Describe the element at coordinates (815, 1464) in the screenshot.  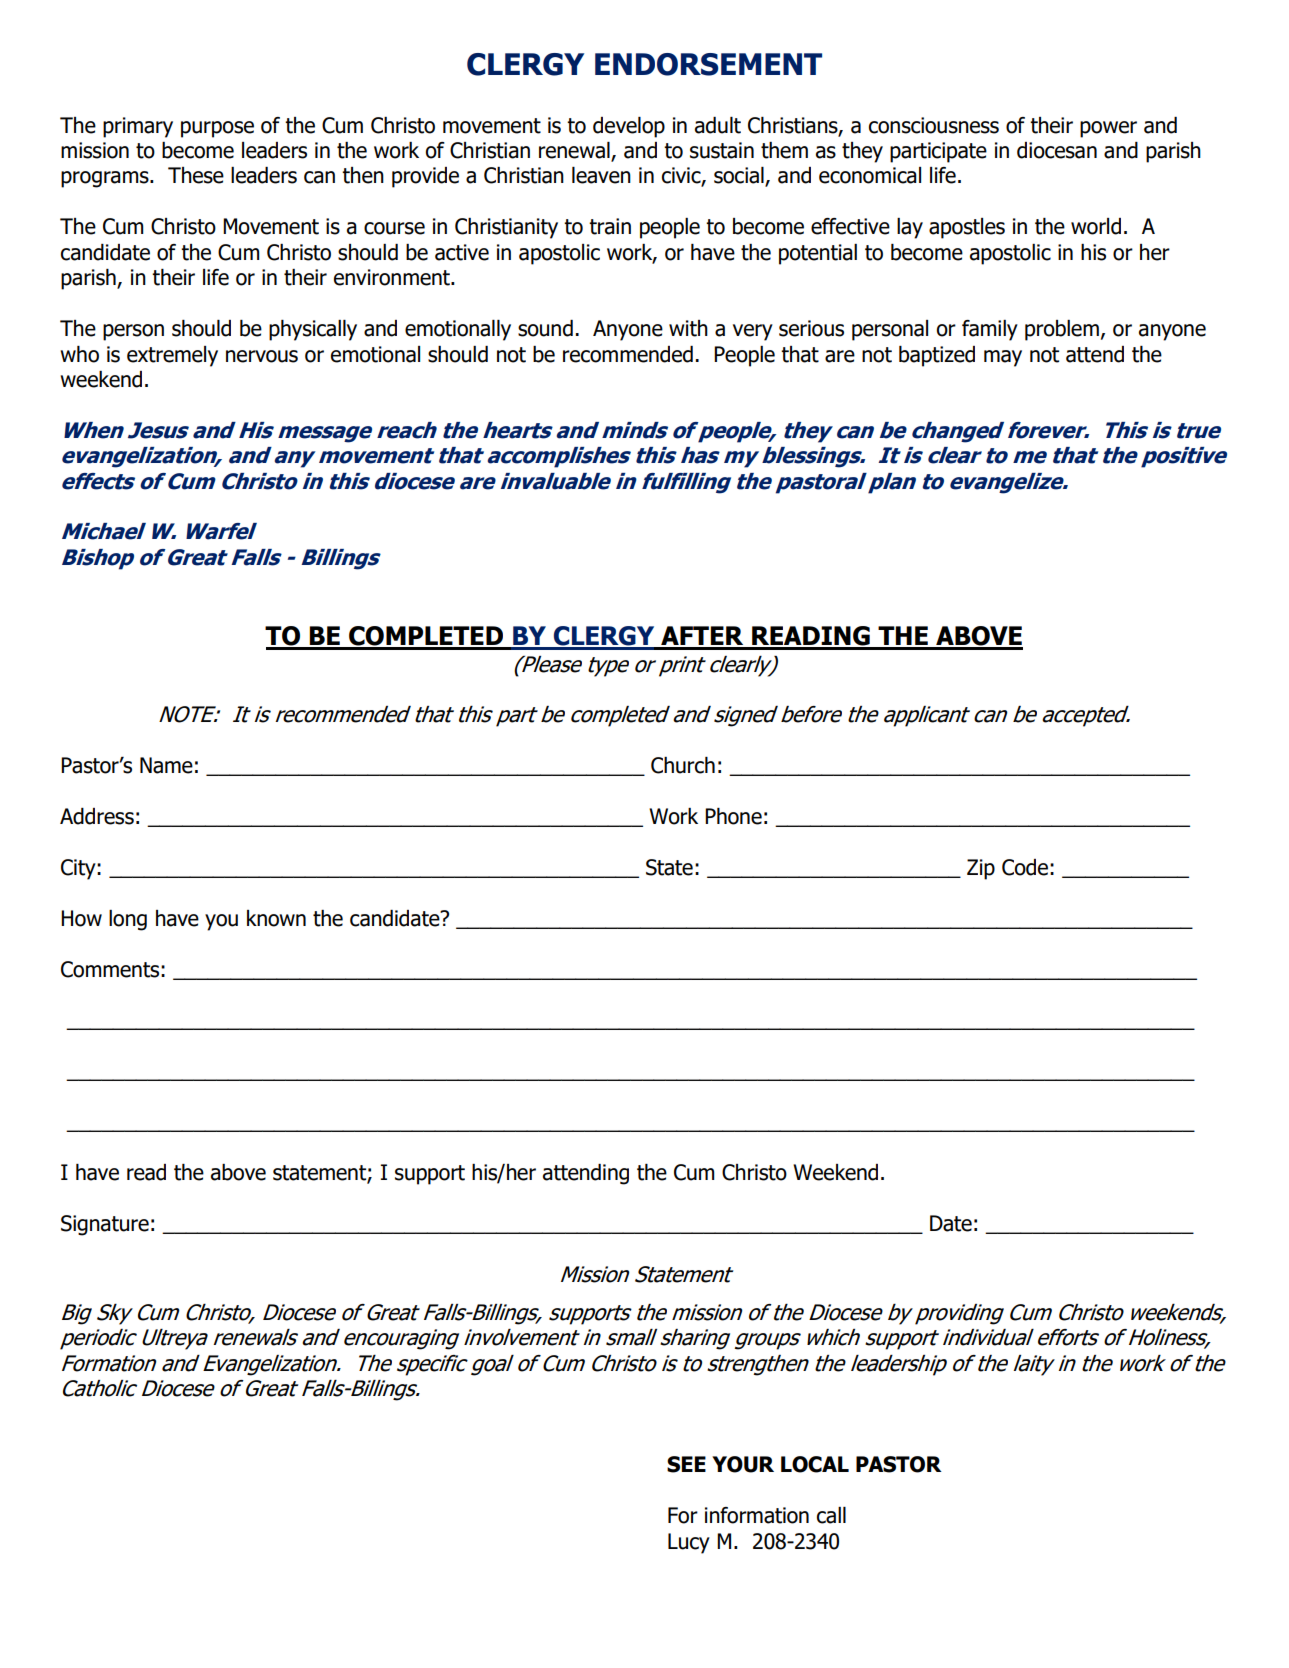
I see `LOCAL` at that location.
